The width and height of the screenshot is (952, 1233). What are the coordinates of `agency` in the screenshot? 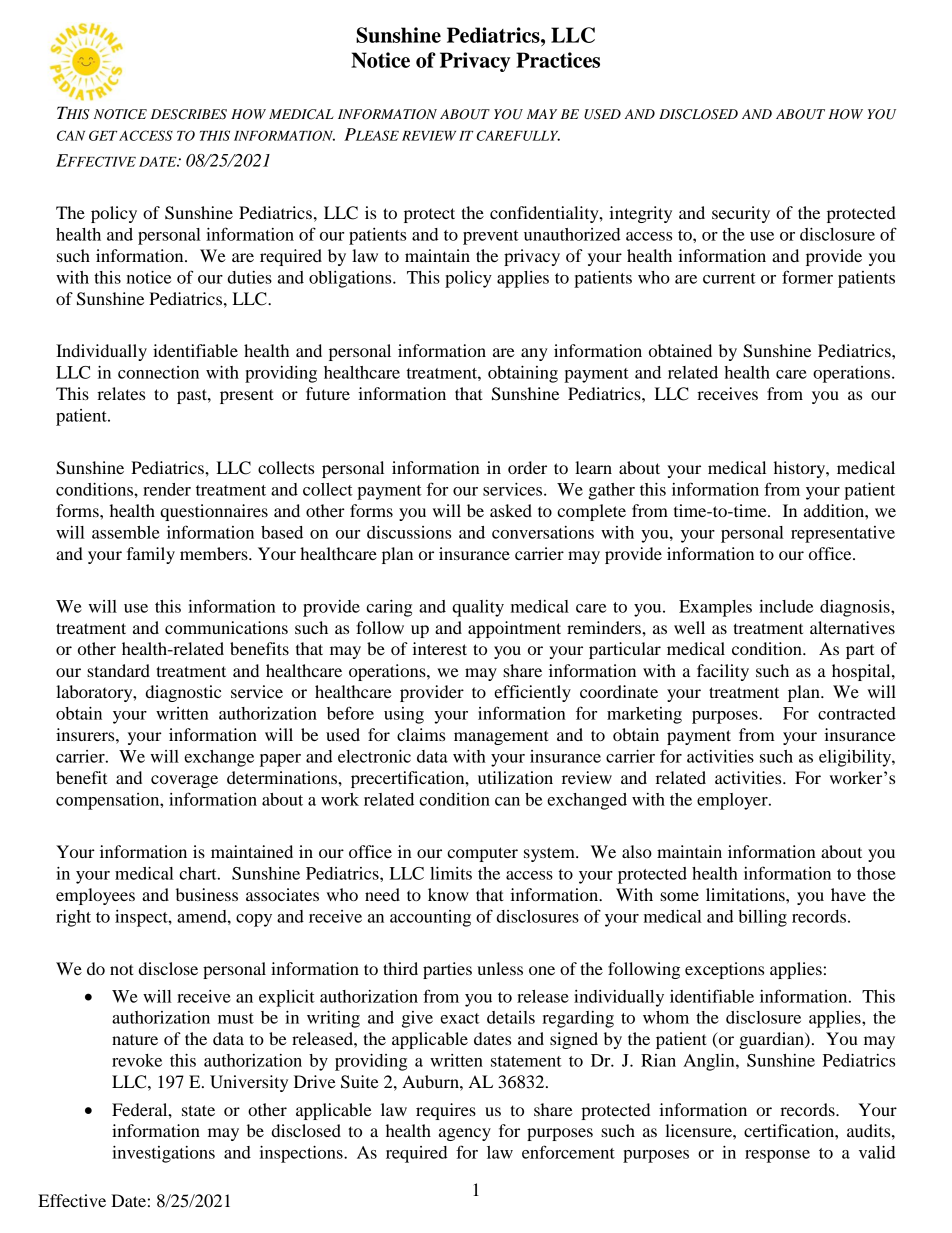 It's located at (465, 1134).
